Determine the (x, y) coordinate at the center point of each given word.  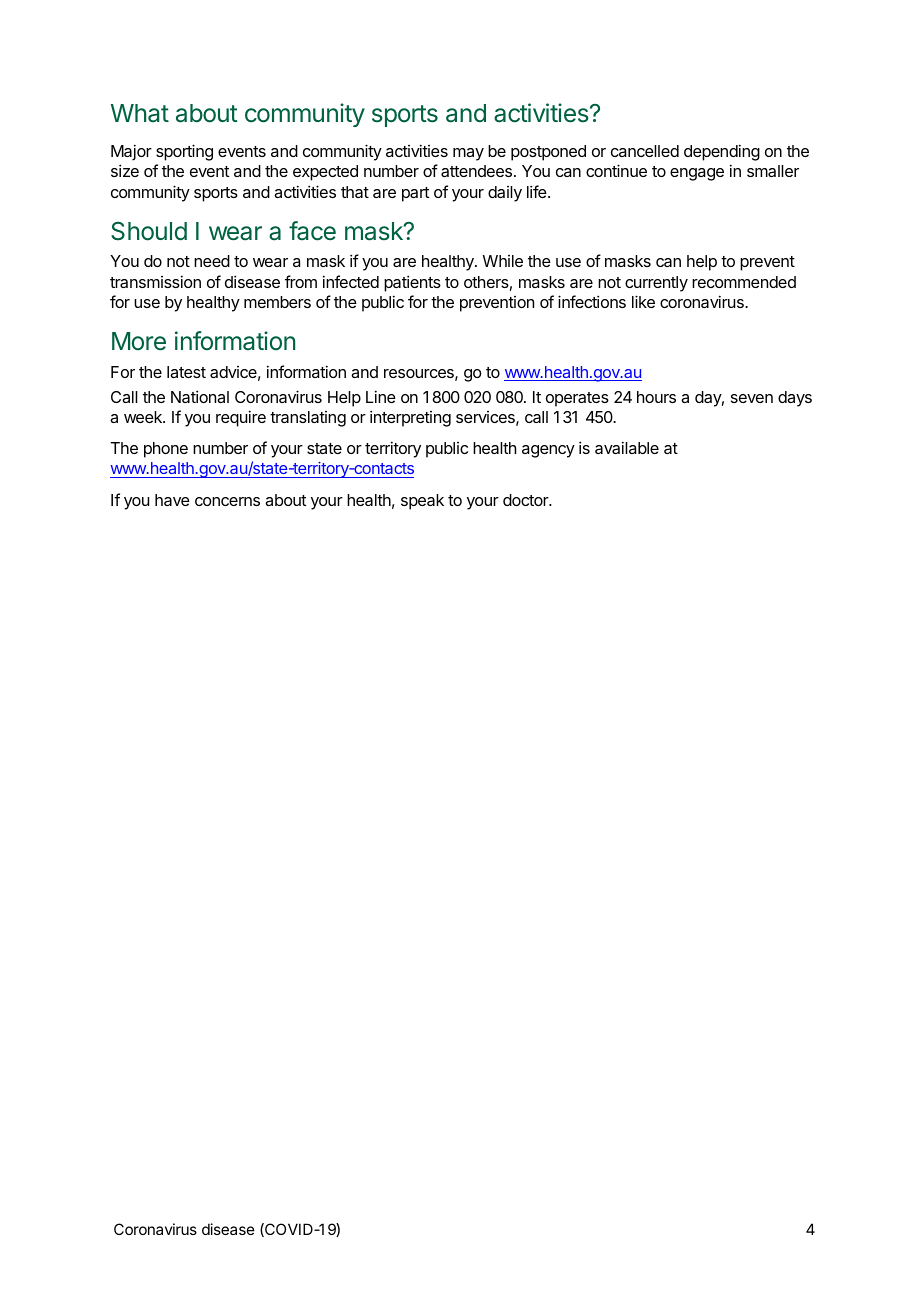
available (627, 447)
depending (722, 152)
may (468, 154)
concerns (227, 501)
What (140, 113)
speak (422, 502)
